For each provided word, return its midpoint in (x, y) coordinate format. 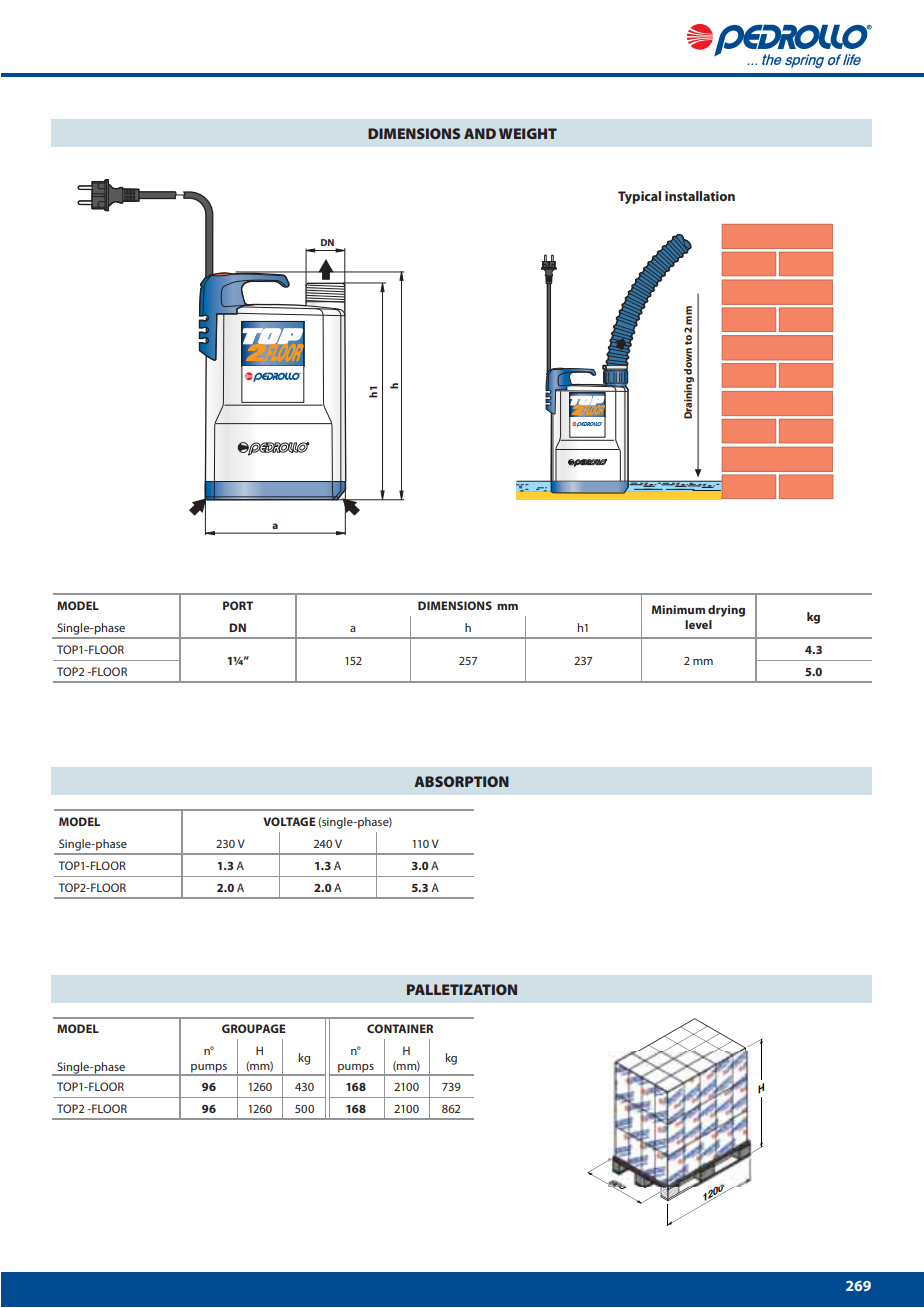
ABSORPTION (461, 781)
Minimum (678, 609)
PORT (238, 605)
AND (480, 133)
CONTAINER (400, 1028)
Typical (639, 197)
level (698, 624)
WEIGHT (528, 133)
